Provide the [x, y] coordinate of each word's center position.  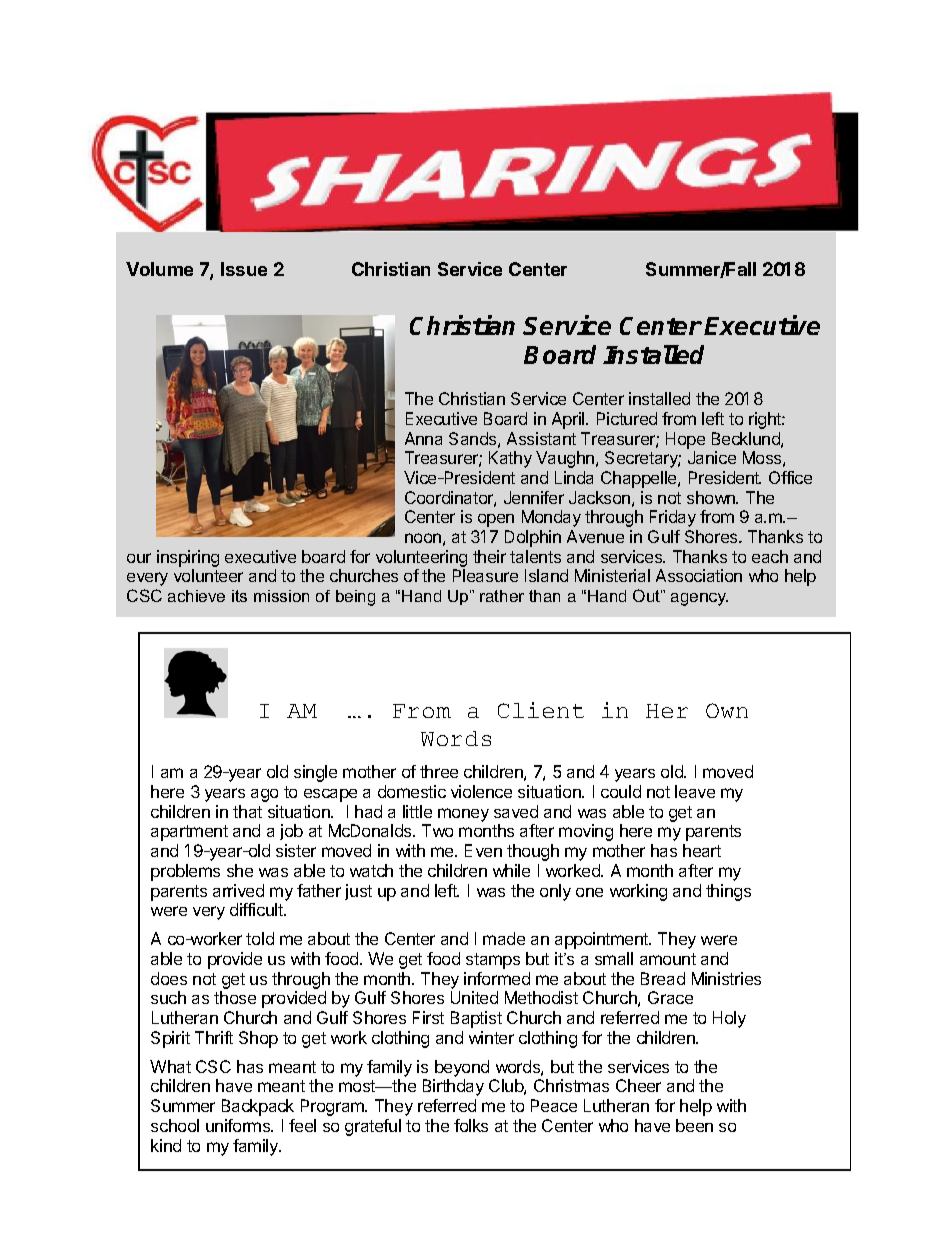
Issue [244, 269]
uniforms [239, 1125]
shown [712, 497]
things [728, 892]
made [504, 938]
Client [541, 710]
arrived [238, 890]
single [315, 773]
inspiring [188, 560]
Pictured [627, 418]
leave [695, 791]
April [569, 420]
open [496, 520]
